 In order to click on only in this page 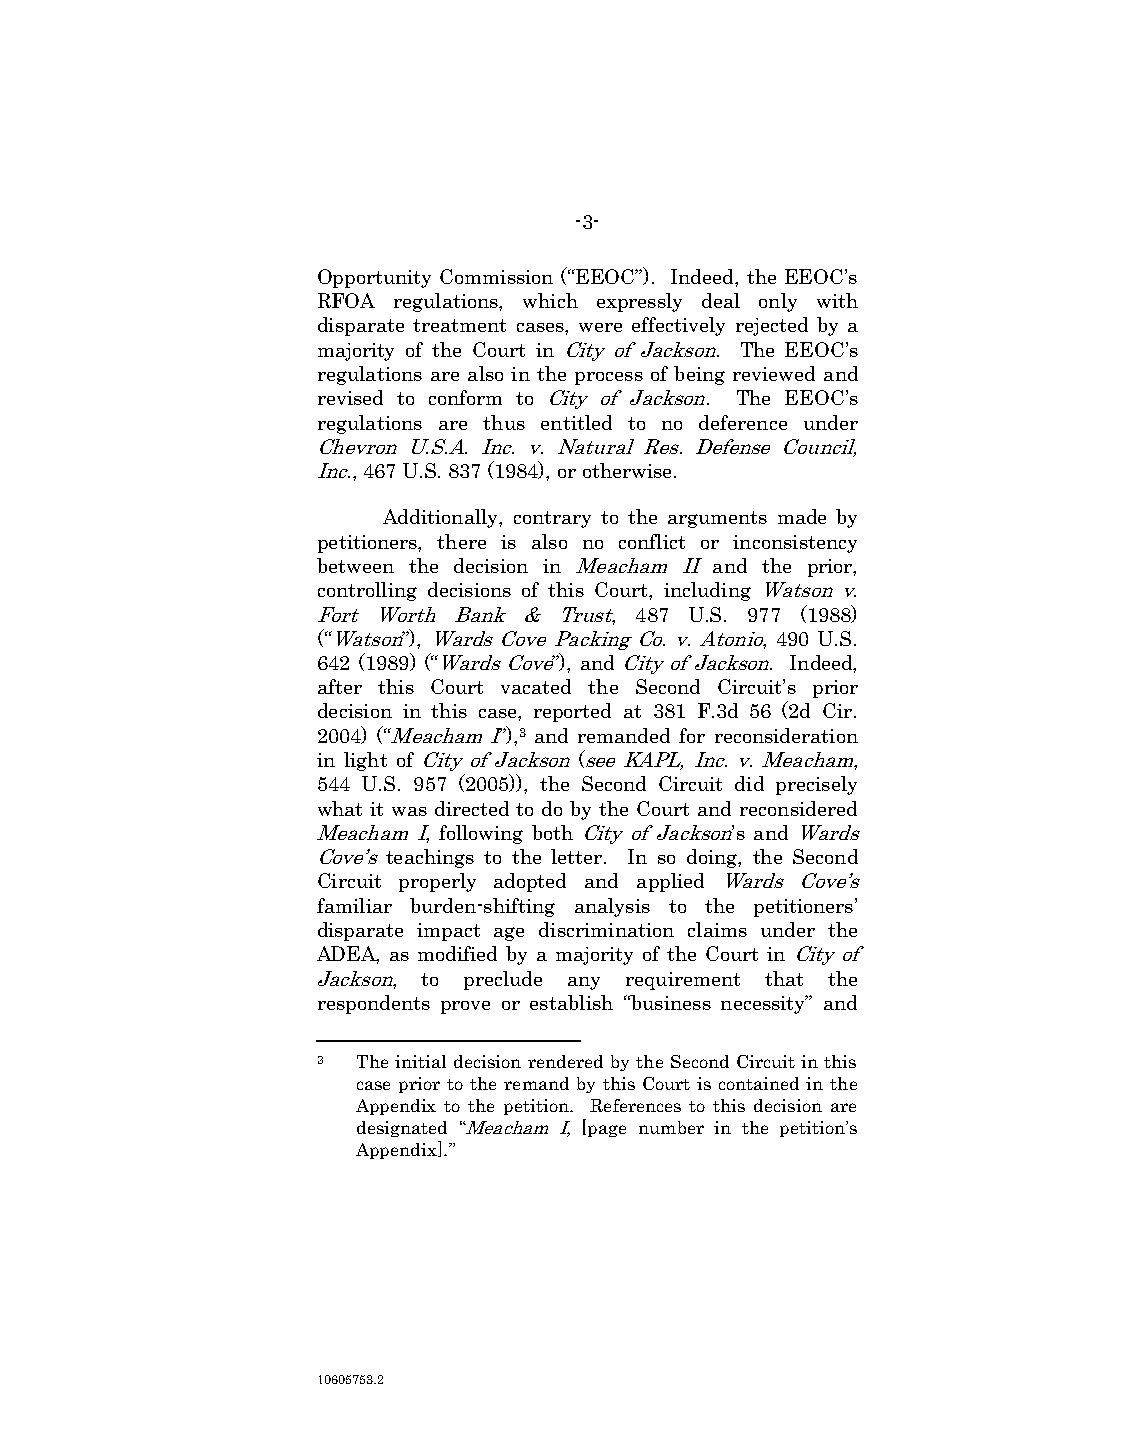, I will do `click(778, 302)`.
